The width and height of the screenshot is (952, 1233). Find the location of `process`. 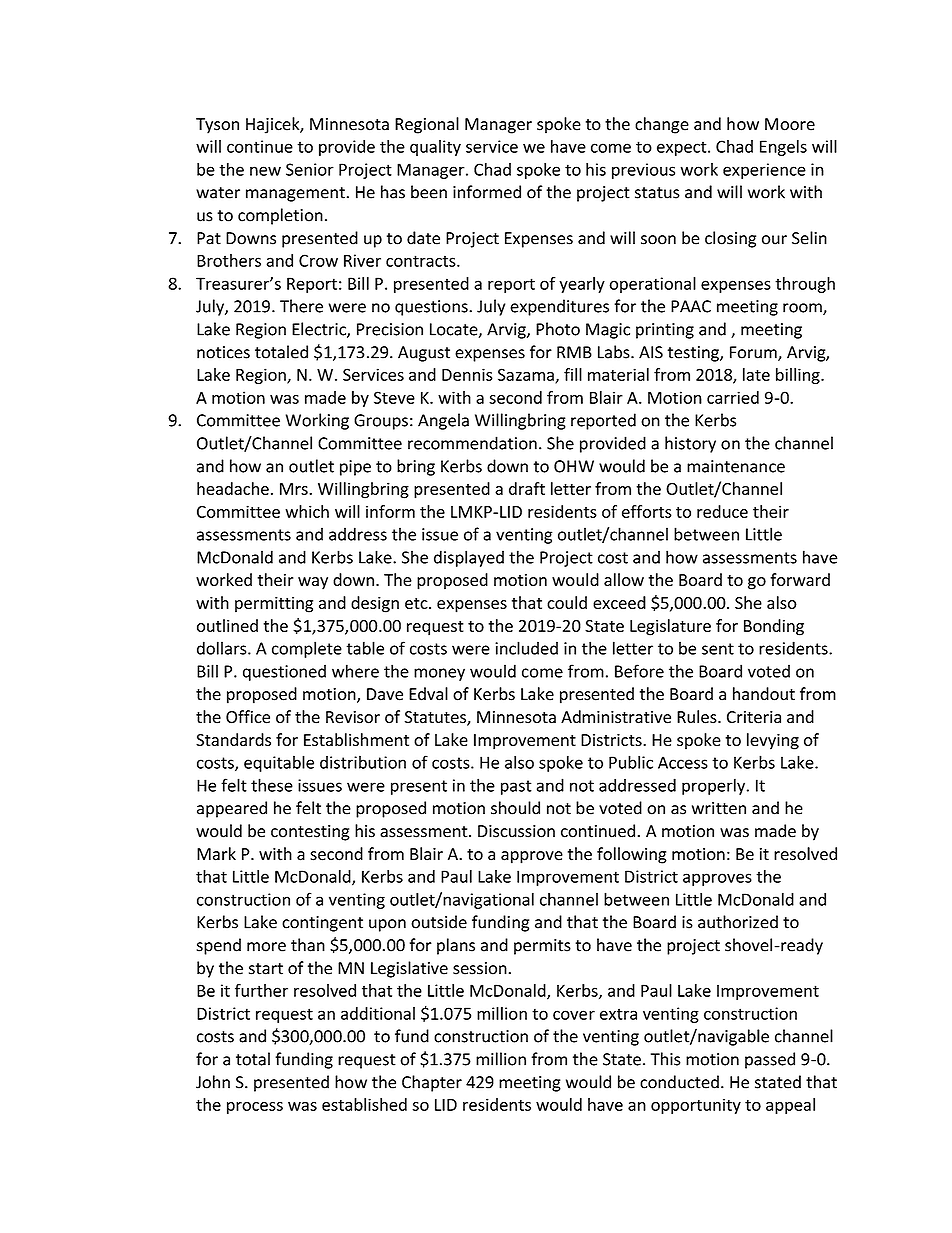

process is located at coordinates (255, 1108).
